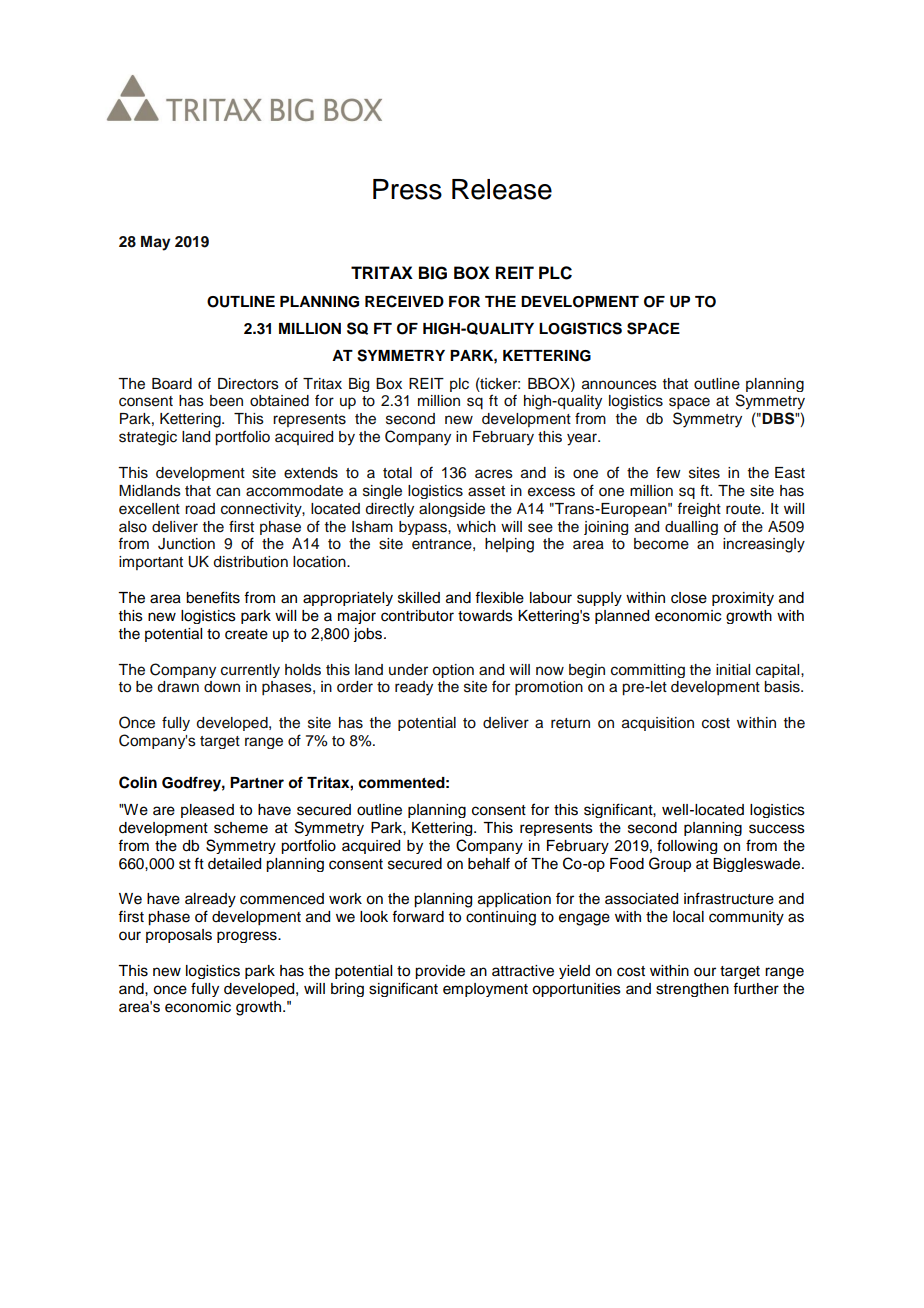 The image size is (924, 1308). What do you see at coordinates (257, 783) in the screenshot?
I see `Partner` at bounding box center [257, 783].
